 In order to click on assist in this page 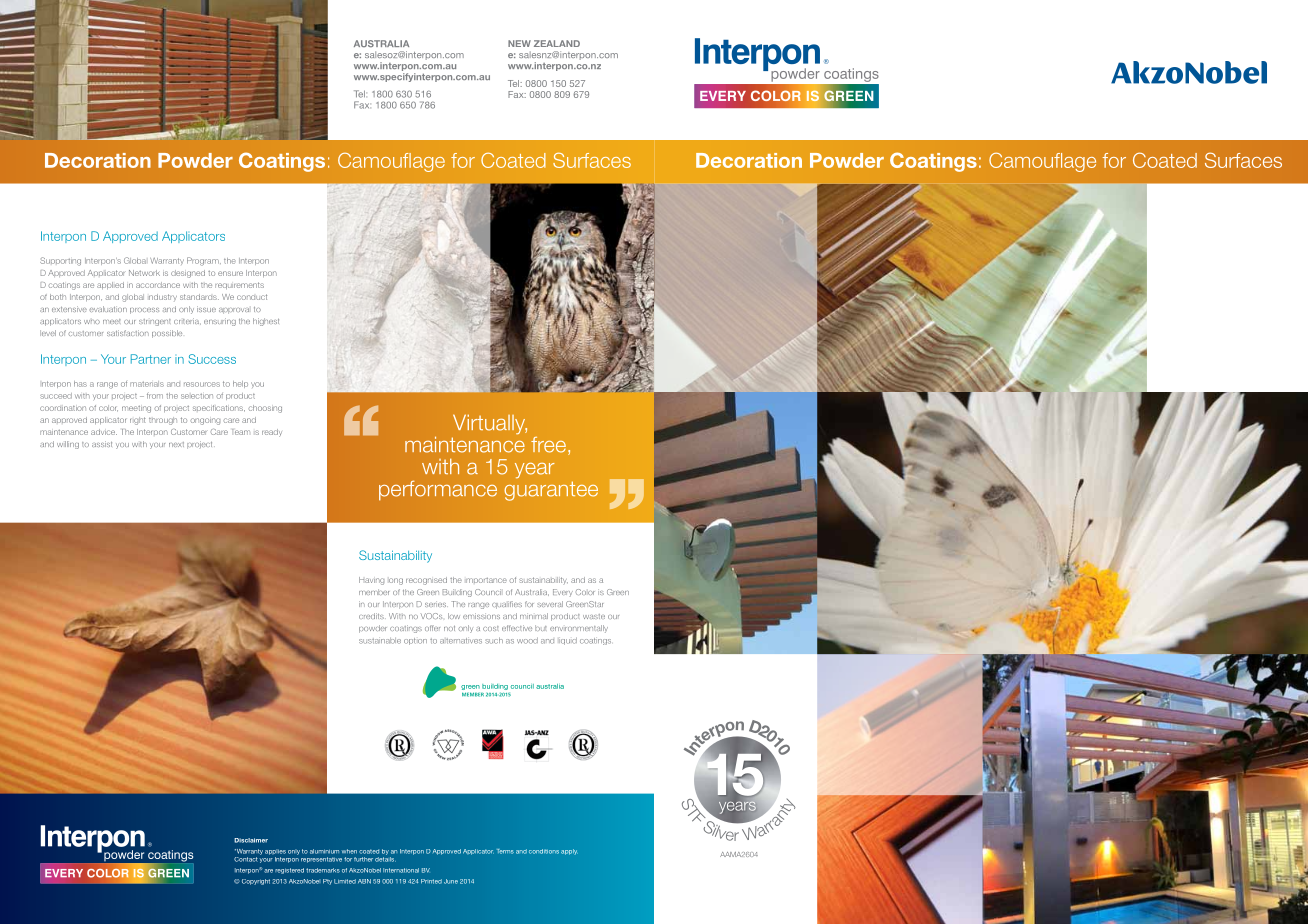, I will do `click(102, 444)`.
